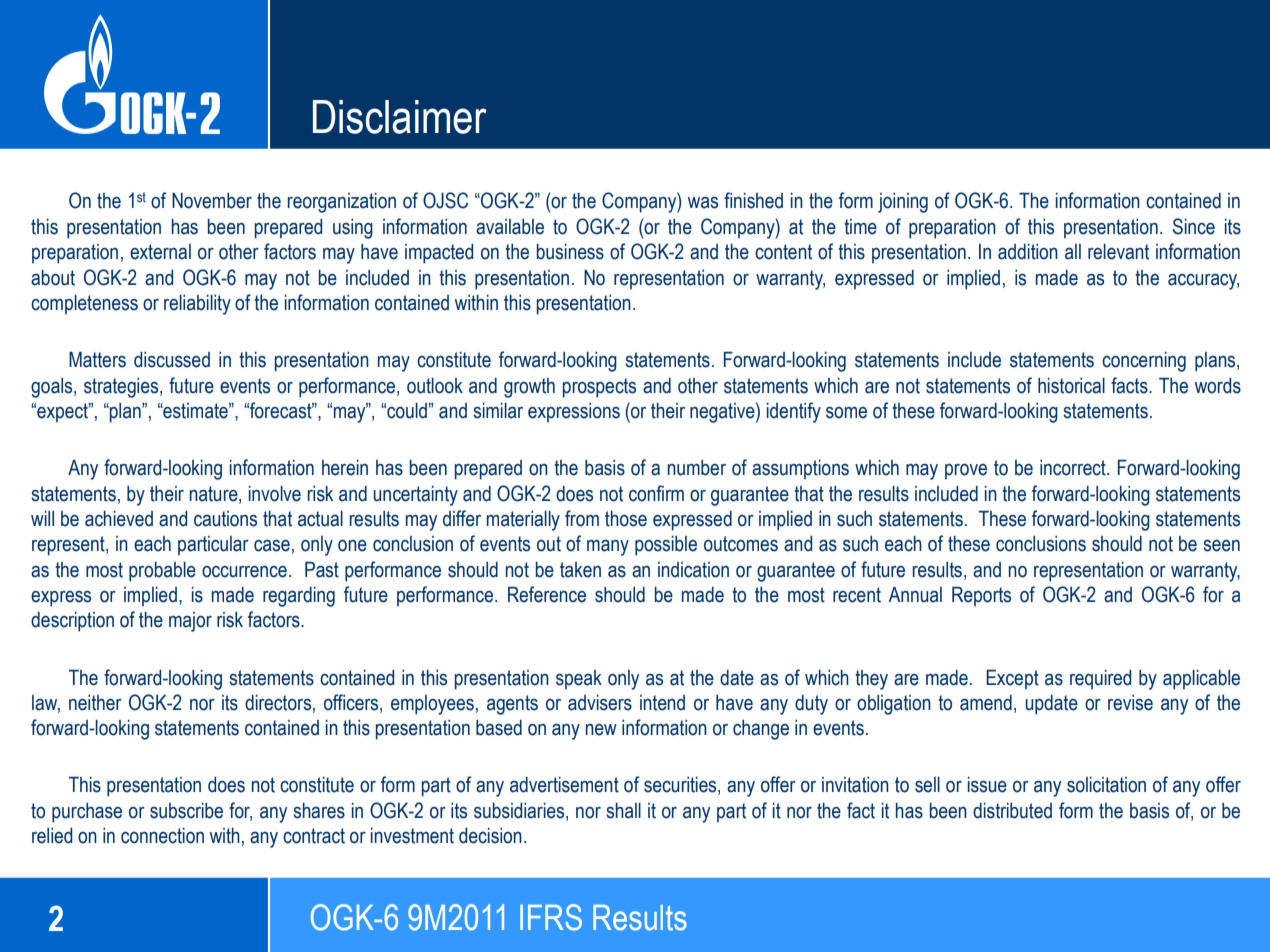 The image size is (1270, 952). I want to click on was, so click(703, 202).
